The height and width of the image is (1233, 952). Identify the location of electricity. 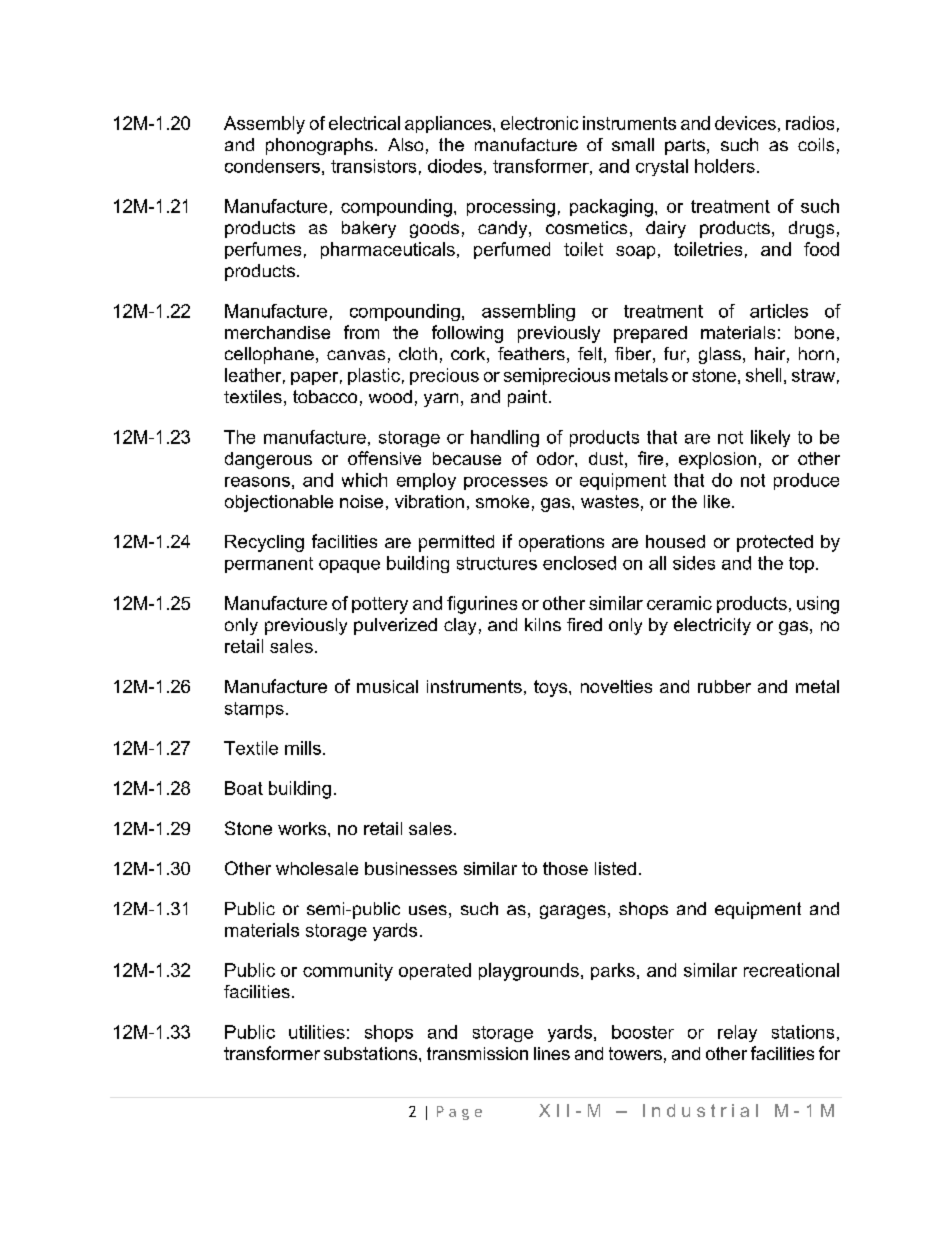
(712, 626).
